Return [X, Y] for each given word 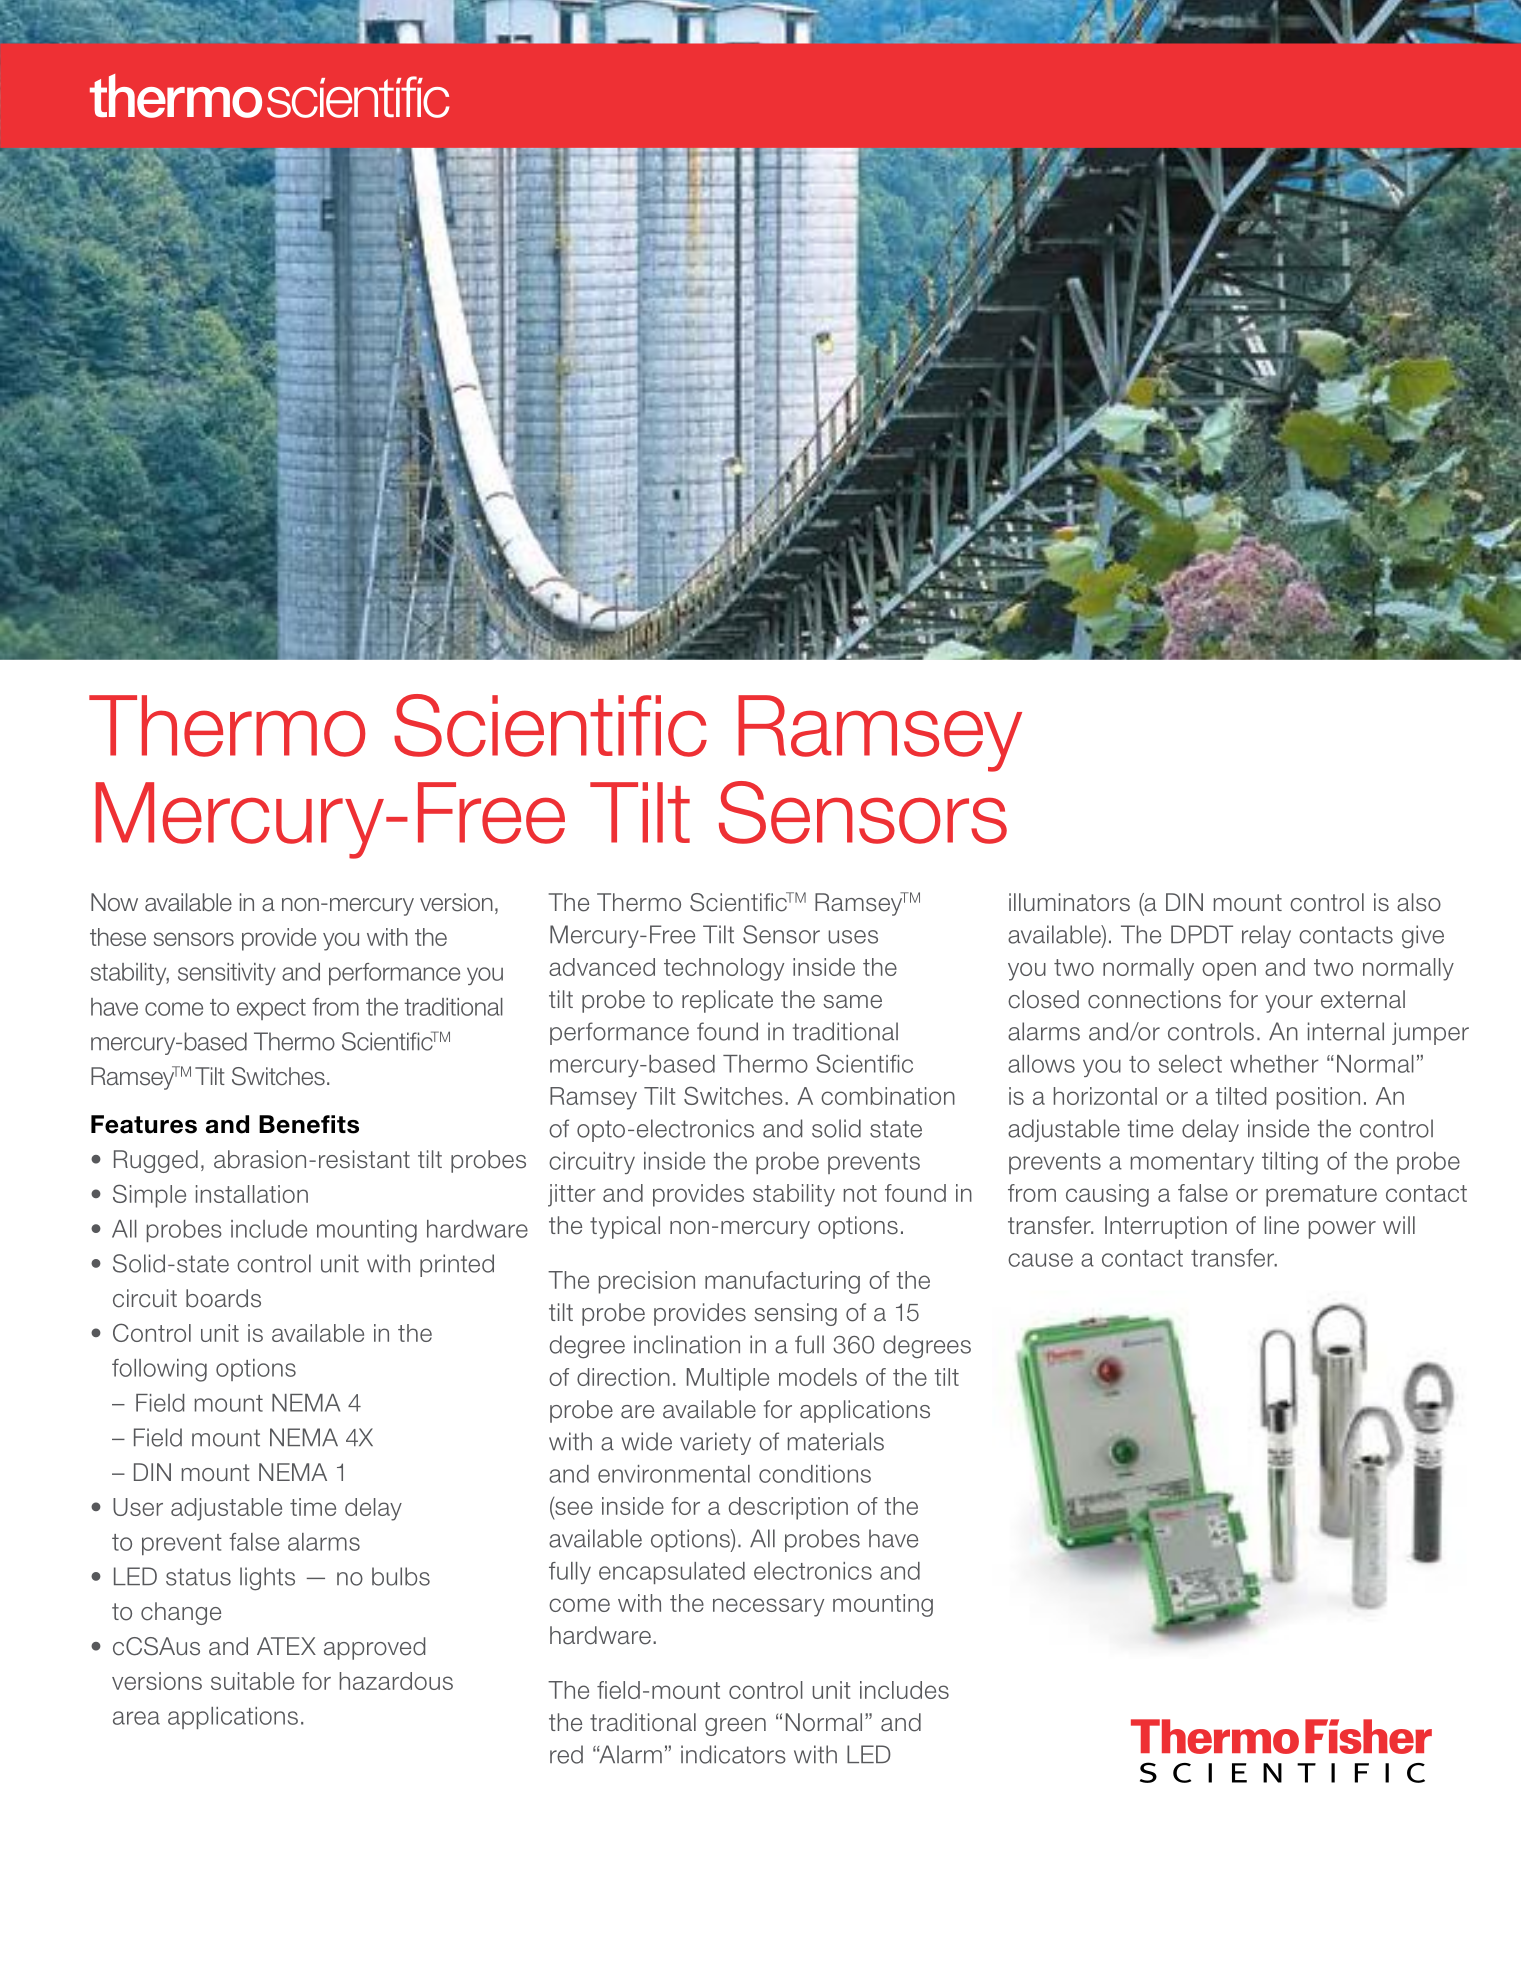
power [1342, 1230]
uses [853, 937]
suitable [252, 1681]
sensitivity [227, 974]
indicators [733, 1754]
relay [1266, 936]
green [735, 1727]
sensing [795, 1314]
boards [223, 1298]
